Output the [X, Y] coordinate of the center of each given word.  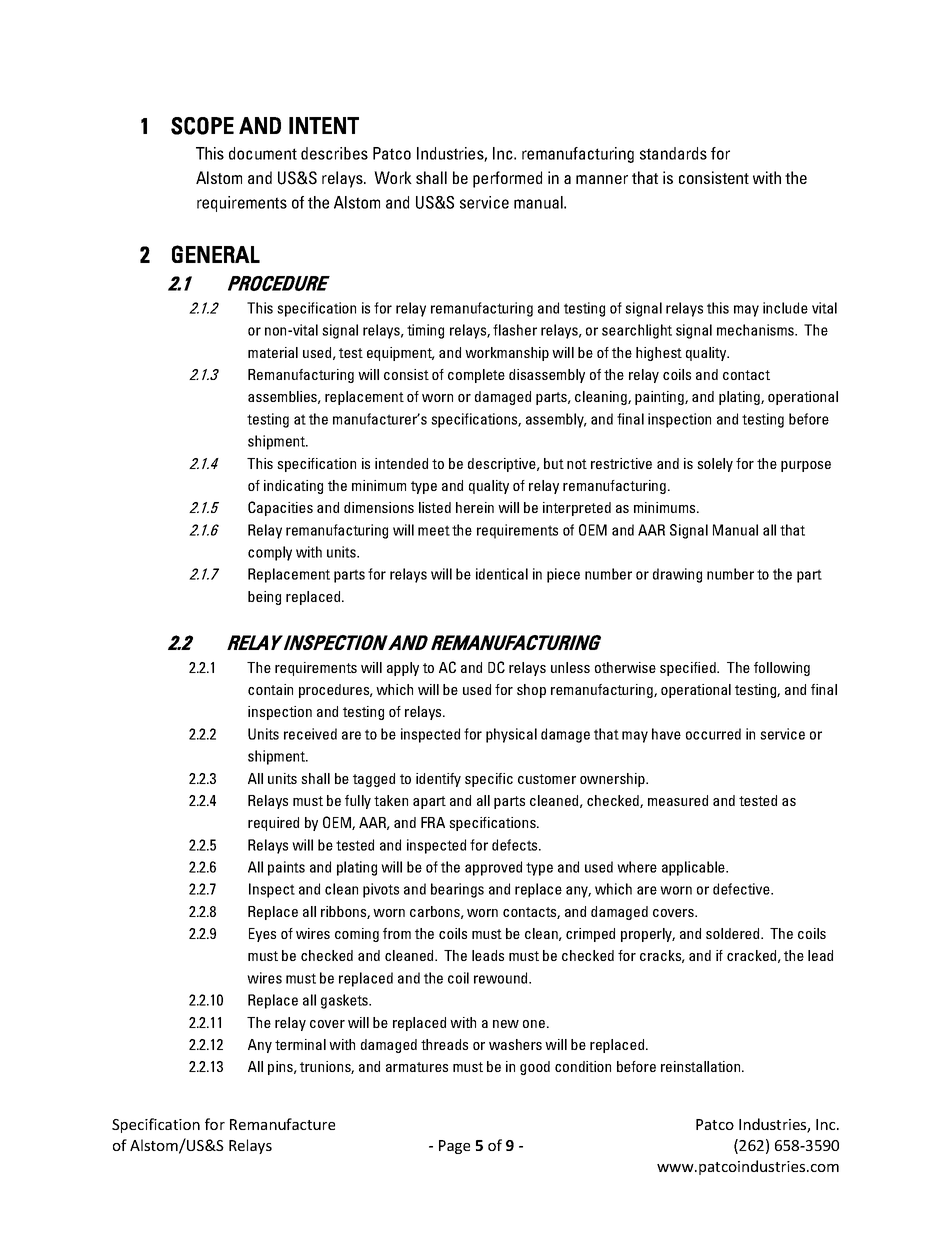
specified [689, 669]
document [263, 153]
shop [531, 691]
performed [507, 179]
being [264, 598]
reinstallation [702, 1066]
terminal [300, 1044]
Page [454, 1147]
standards [673, 153]
